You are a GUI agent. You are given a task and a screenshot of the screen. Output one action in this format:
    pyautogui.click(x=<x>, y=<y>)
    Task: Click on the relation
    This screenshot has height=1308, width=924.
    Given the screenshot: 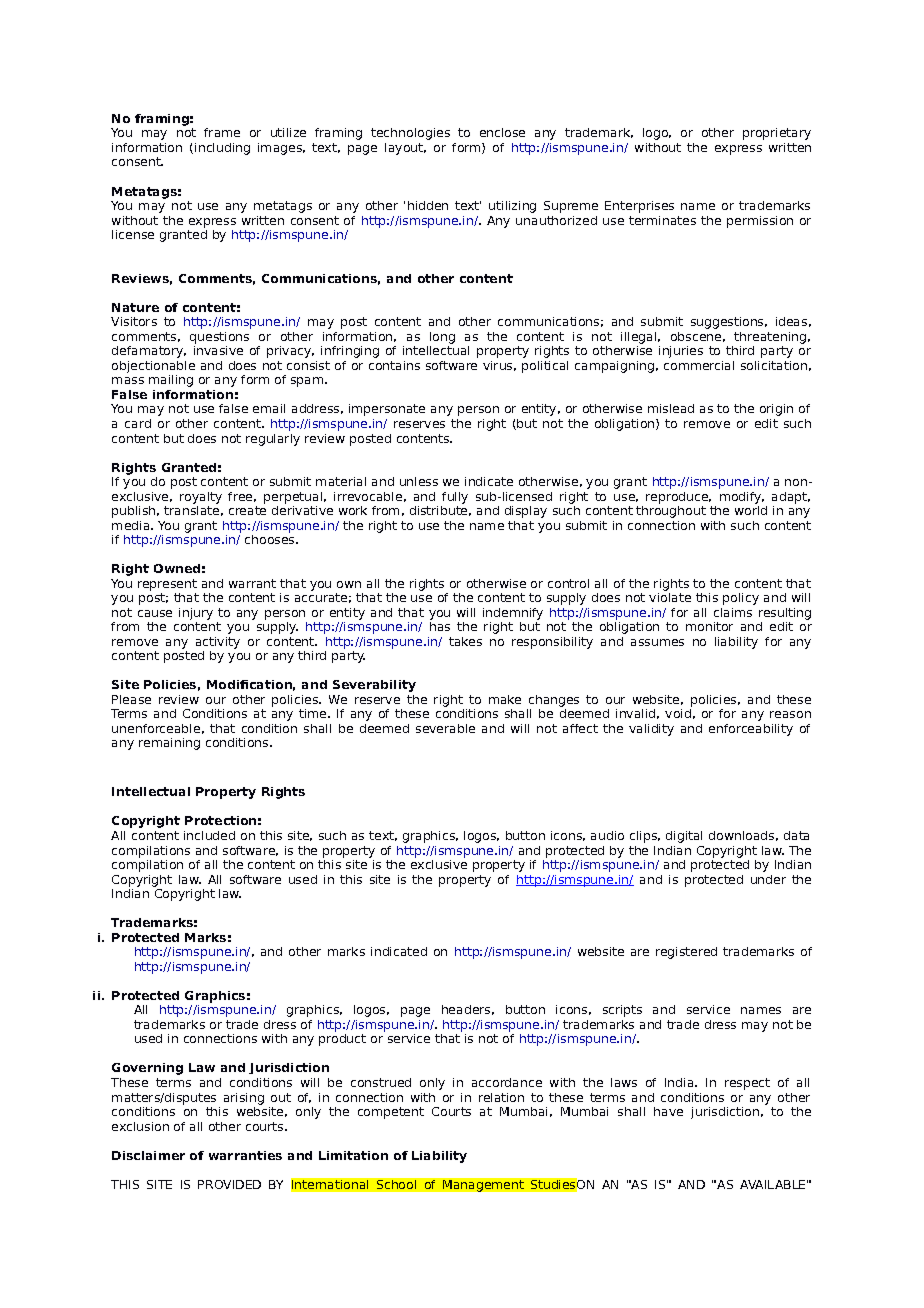 What is the action you would take?
    pyautogui.click(x=501, y=1097)
